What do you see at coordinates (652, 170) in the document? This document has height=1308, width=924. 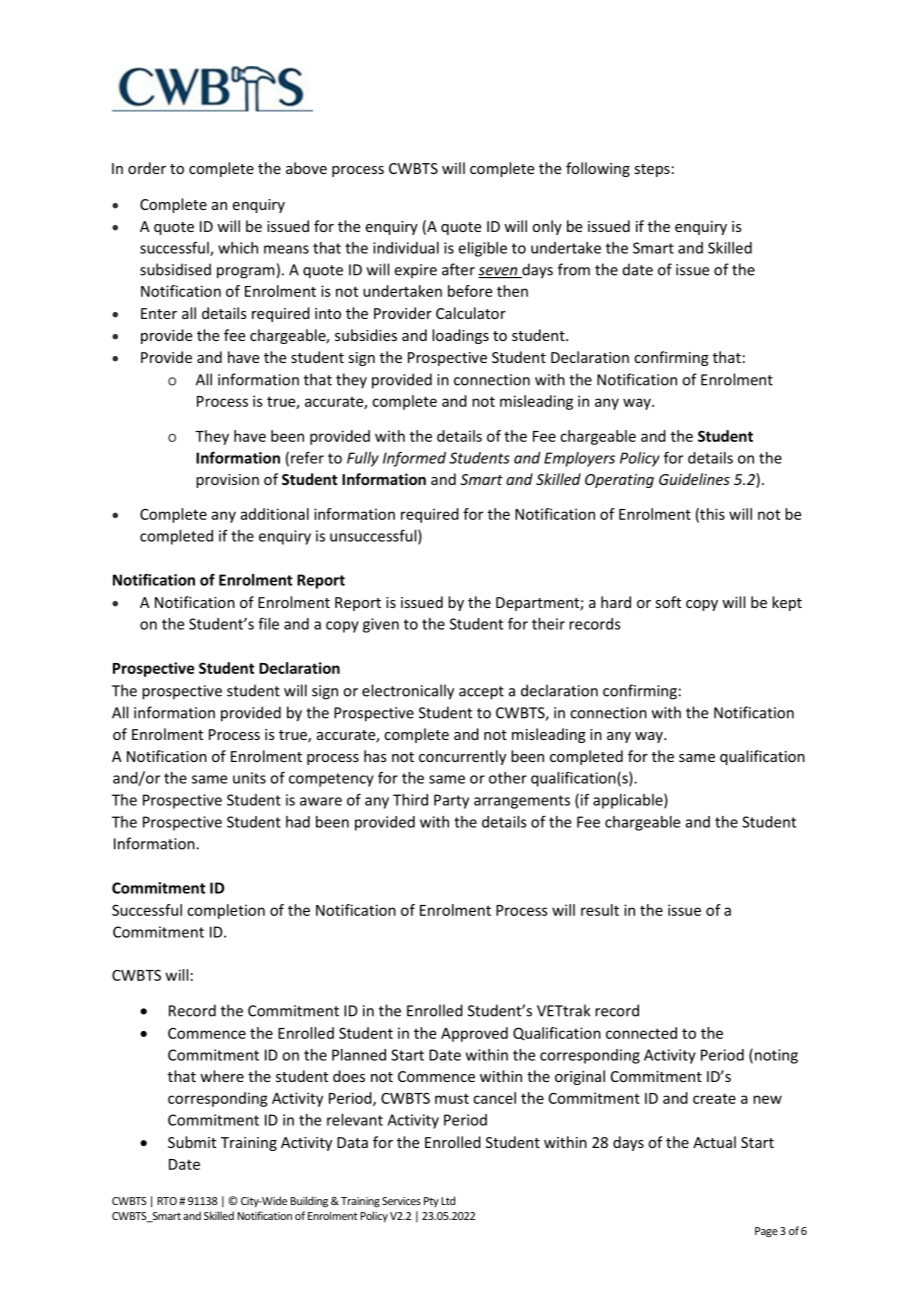 I see `steps` at bounding box center [652, 170].
